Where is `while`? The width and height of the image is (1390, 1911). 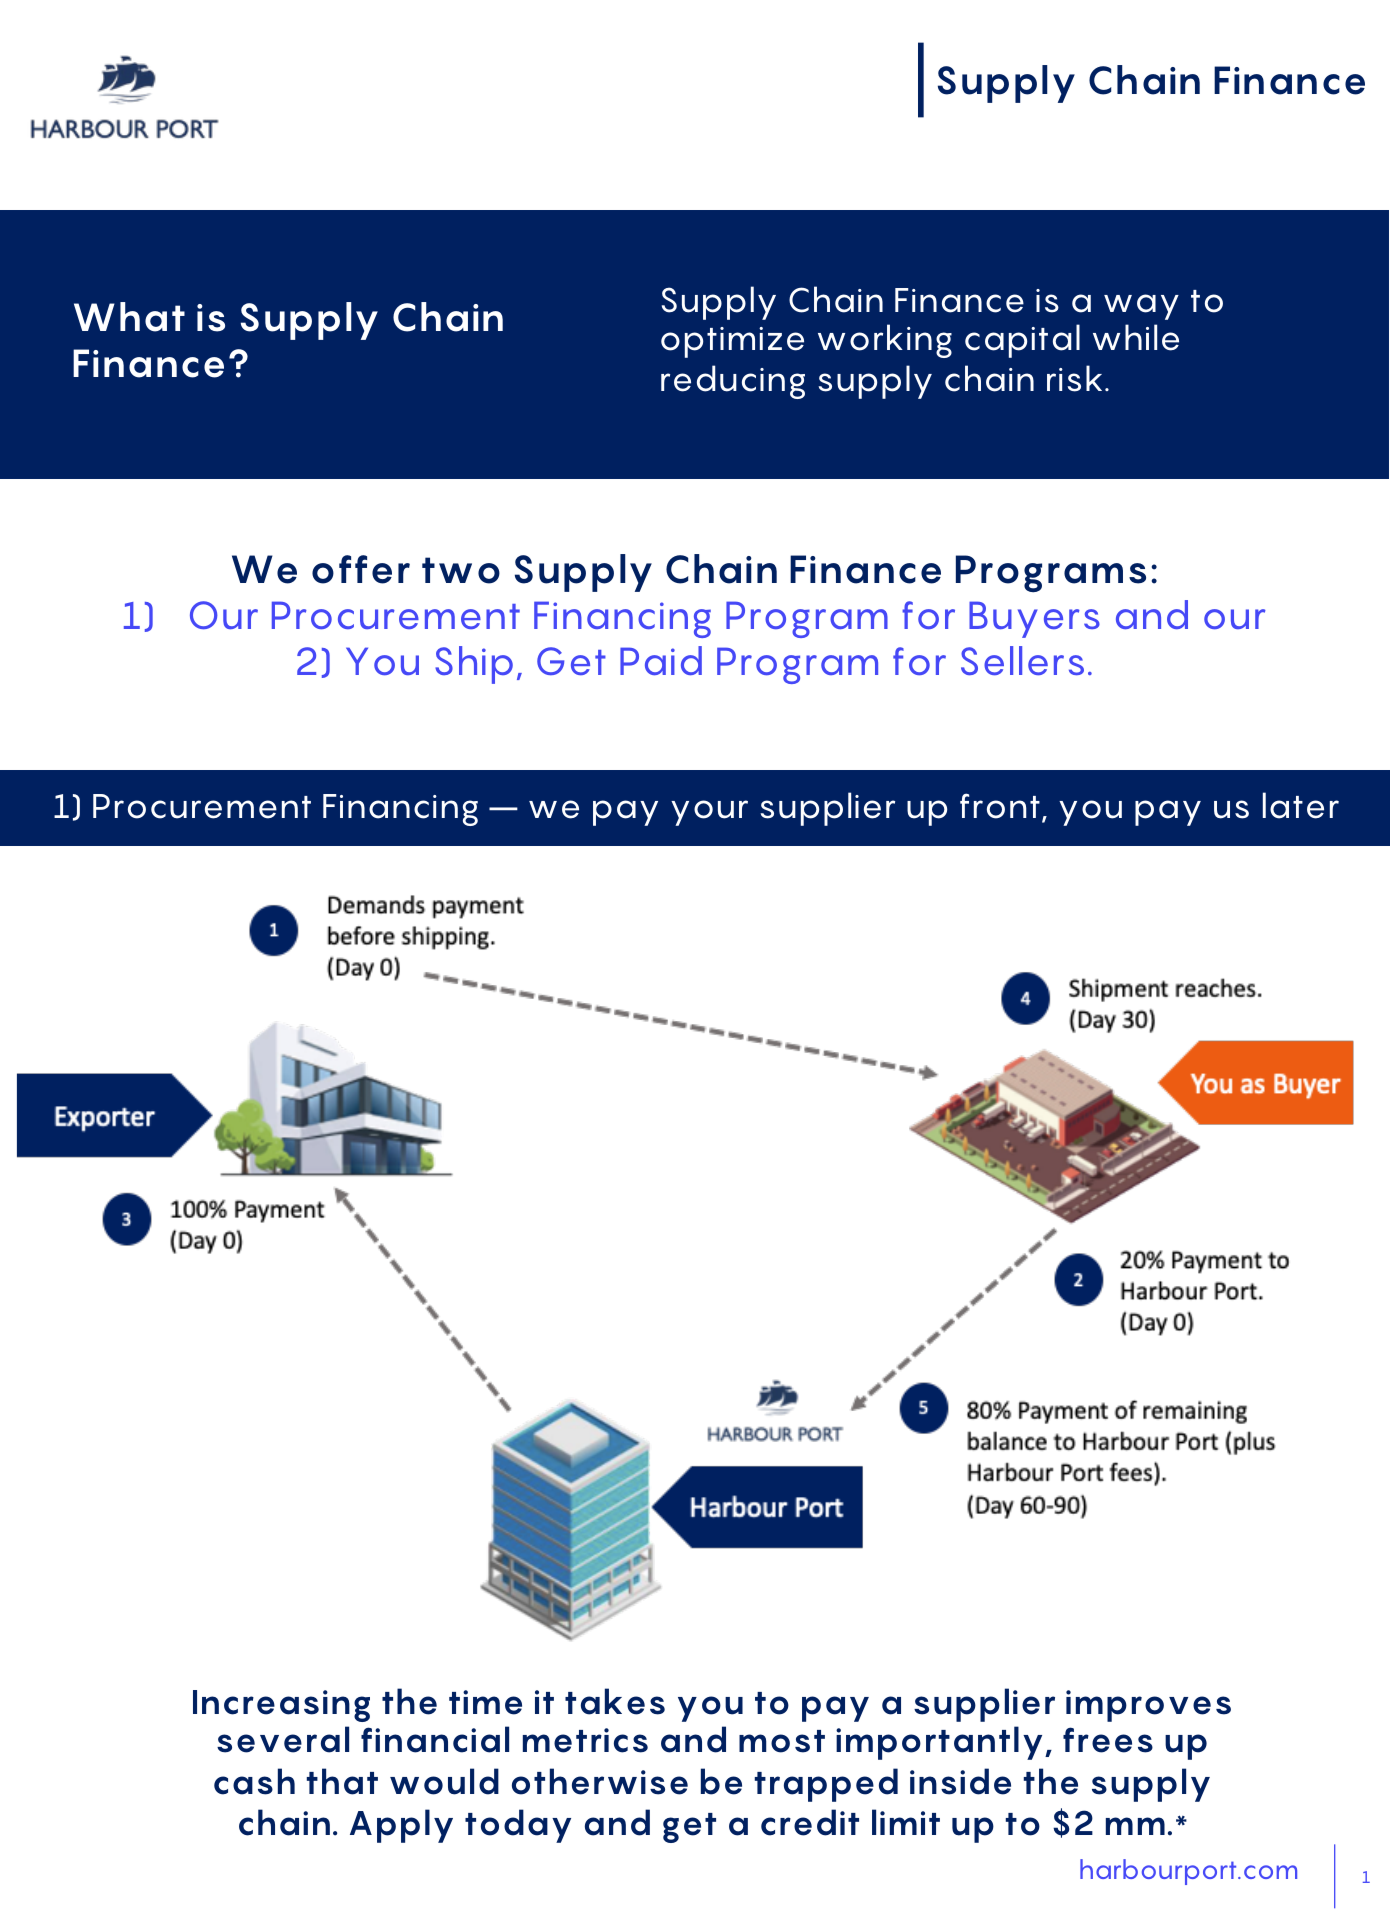 while is located at coordinates (1136, 337).
